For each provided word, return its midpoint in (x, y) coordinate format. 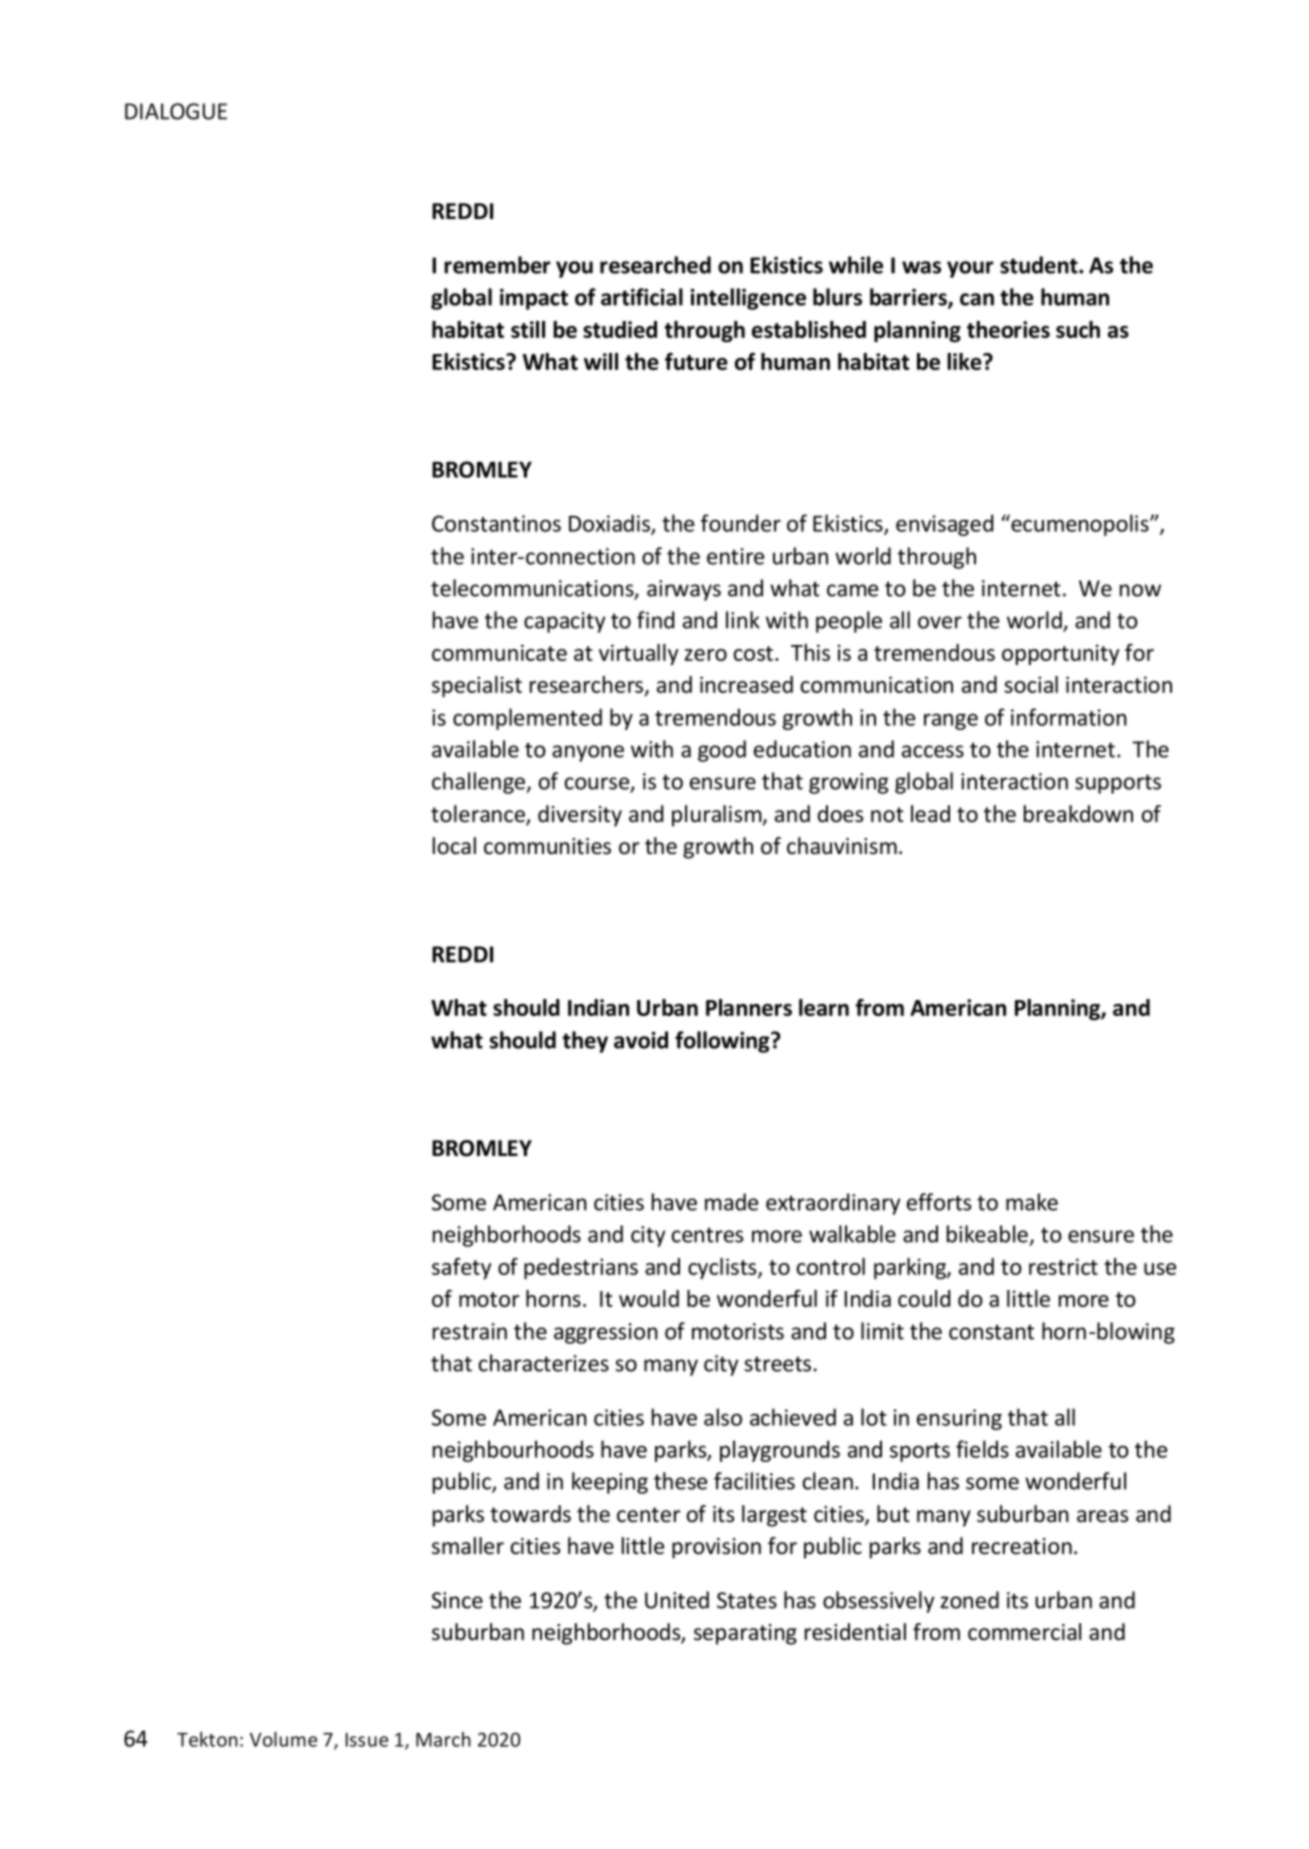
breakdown (1078, 814)
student (1040, 265)
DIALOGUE (176, 111)
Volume (283, 1739)
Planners (749, 1007)
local (454, 846)
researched (655, 265)
